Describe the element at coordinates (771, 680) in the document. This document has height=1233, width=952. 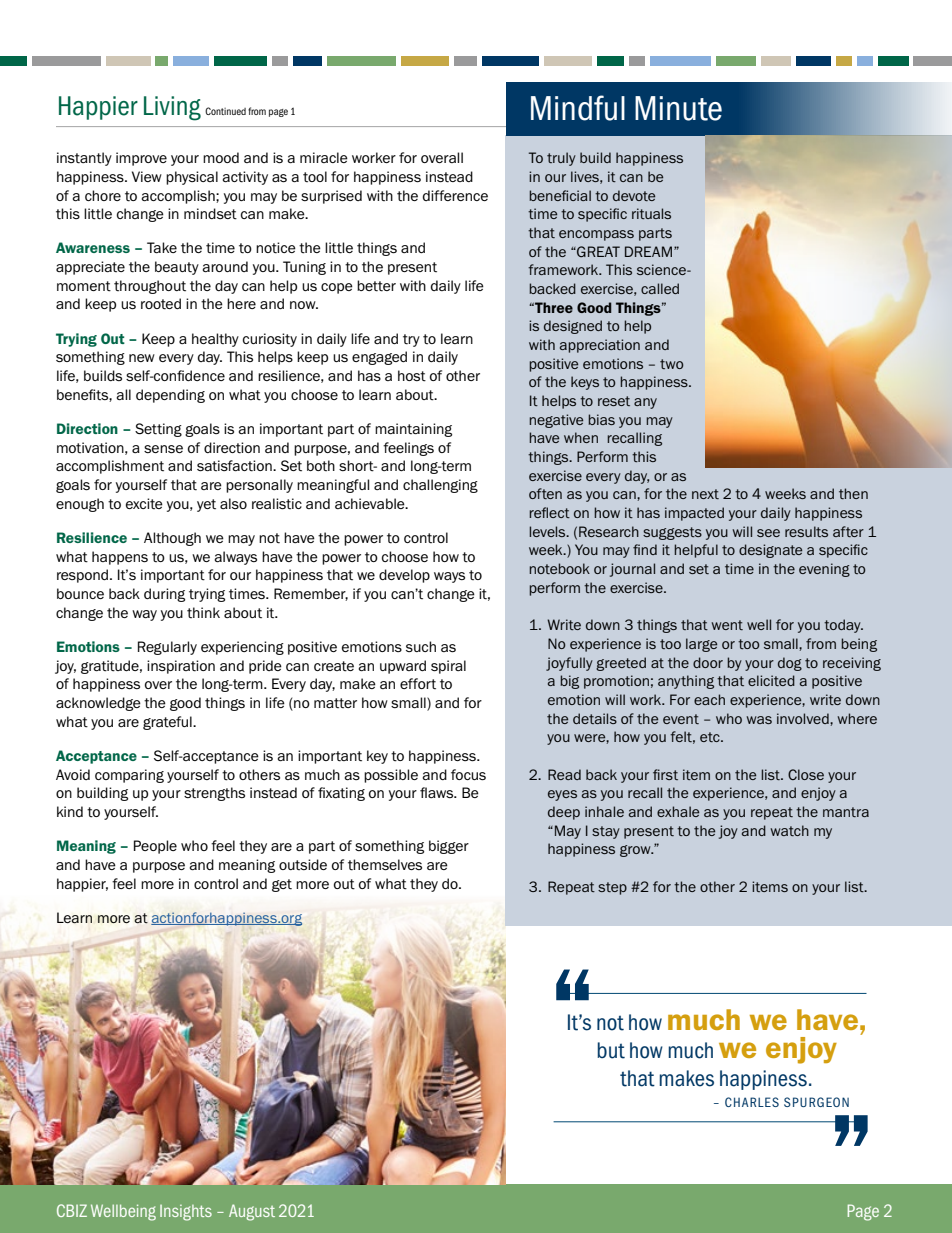
I see `elicited` at that location.
